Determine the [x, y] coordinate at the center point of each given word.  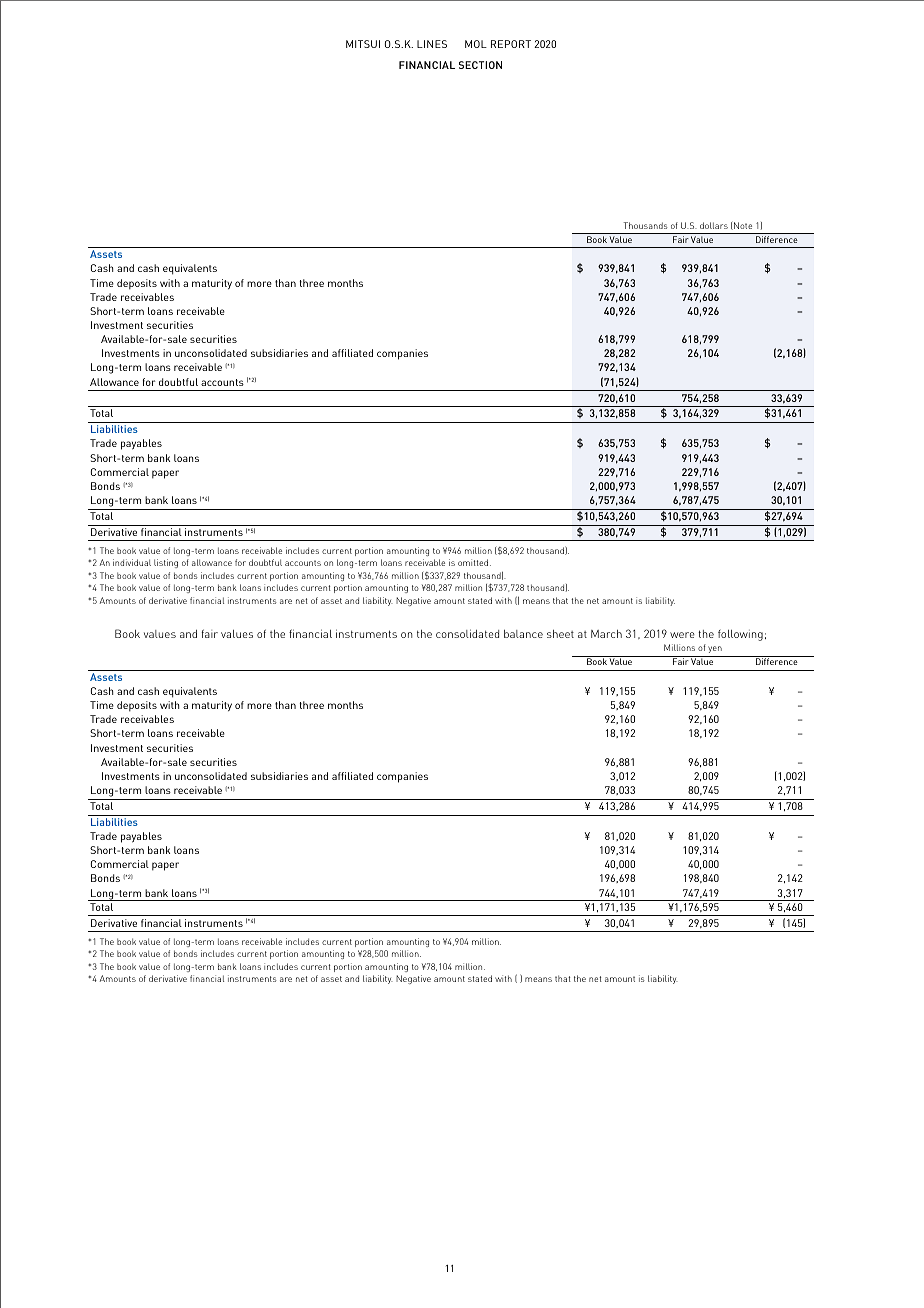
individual [132, 562]
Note [742, 226]
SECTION [480, 65]
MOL [476, 44]
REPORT [511, 44]
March [606, 634]
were [682, 635]
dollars [714, 225]
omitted [474, 562]
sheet [560, 634]
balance [523, 634]
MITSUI [363, 44]
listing [166, 563]
